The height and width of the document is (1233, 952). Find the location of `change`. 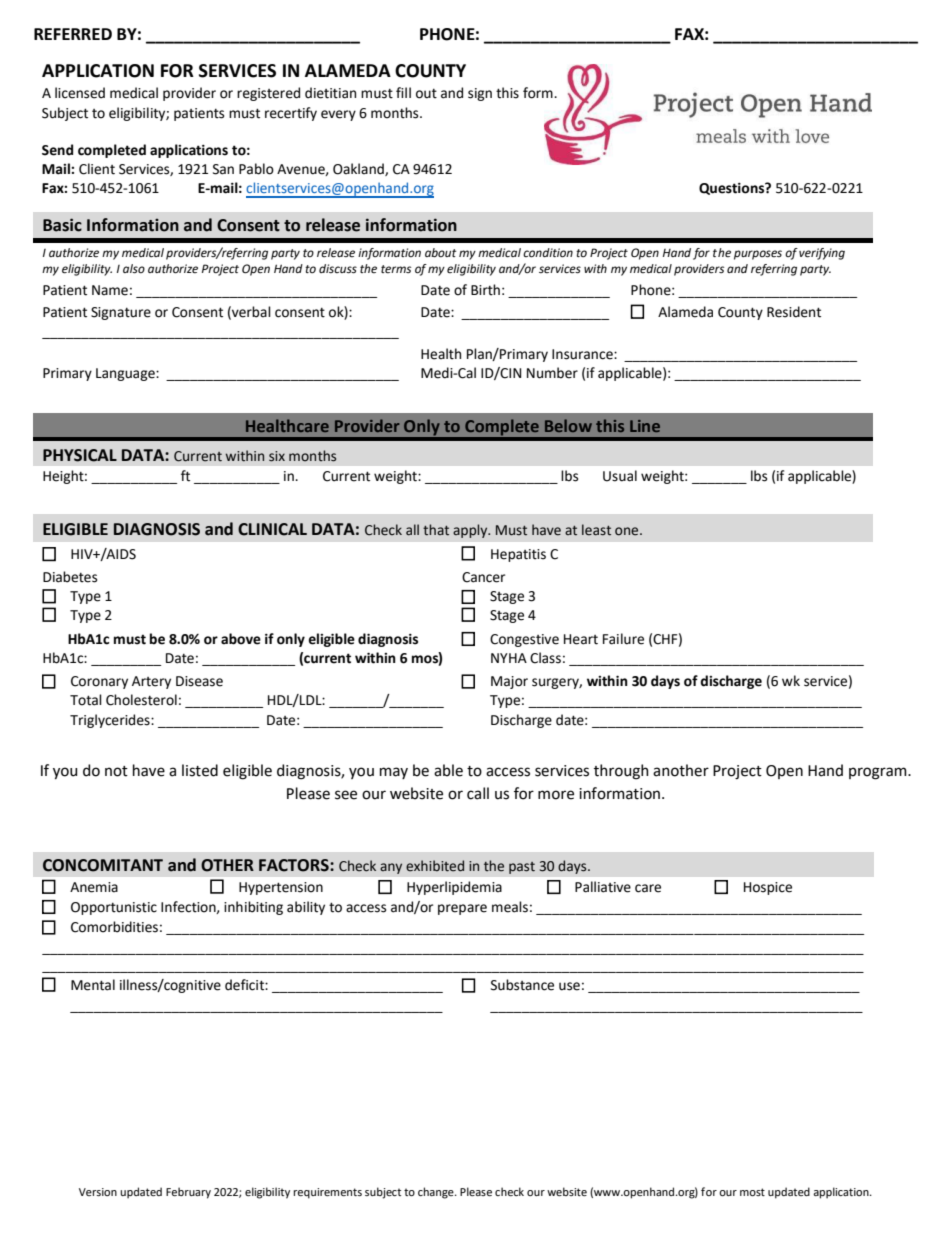

change is located at coordinates (437, 1193).
